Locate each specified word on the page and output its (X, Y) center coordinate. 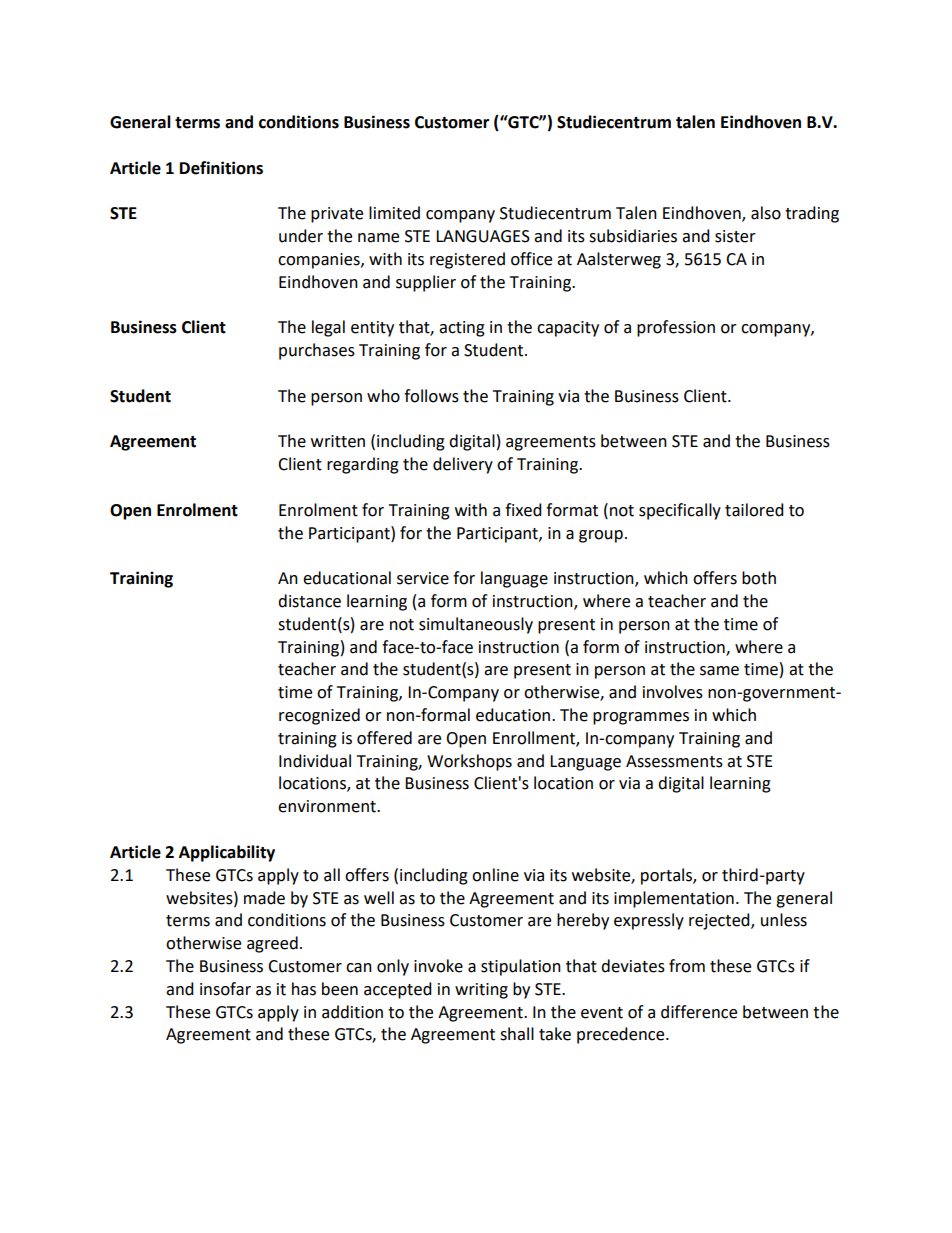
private (337, 215)
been (340, 989)
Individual (315, 761)
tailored (754, 510)
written (338, 441)
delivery (463, 465)
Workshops (469, 762)
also (766, 213)
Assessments (674, 761)
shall (517, 1034)
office (531, 259)
